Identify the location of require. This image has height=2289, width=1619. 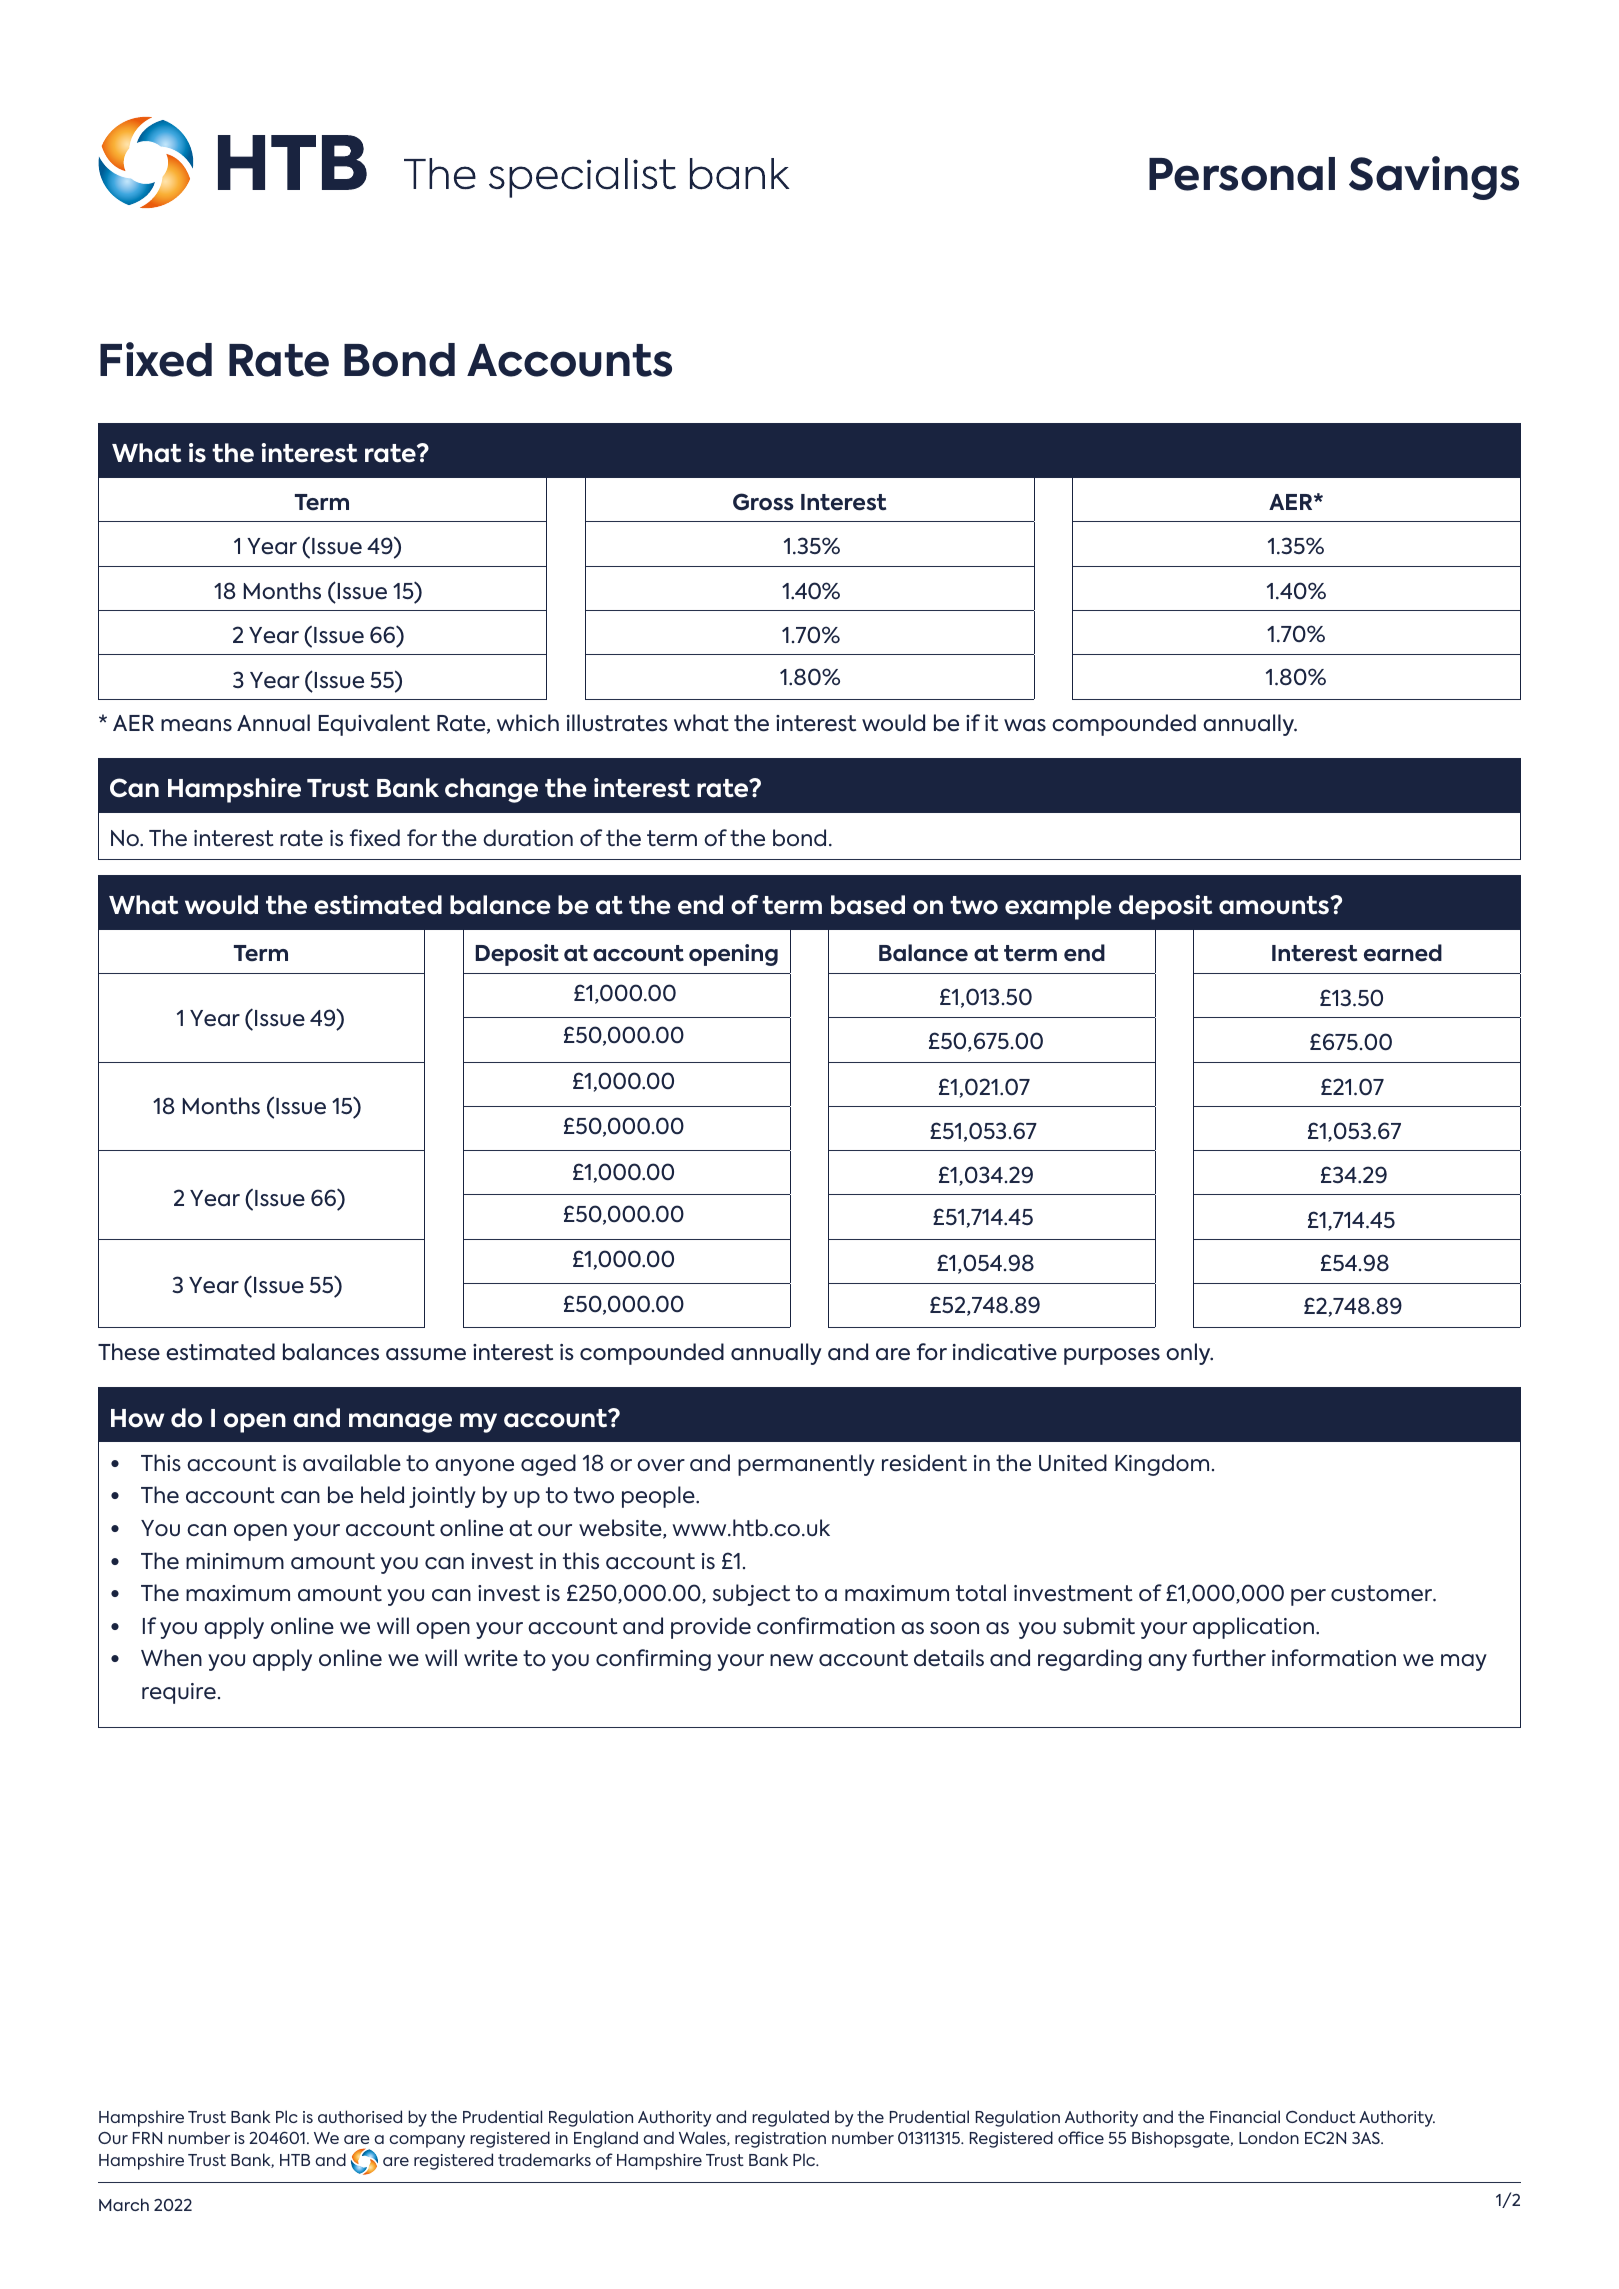
(179, 1693).
